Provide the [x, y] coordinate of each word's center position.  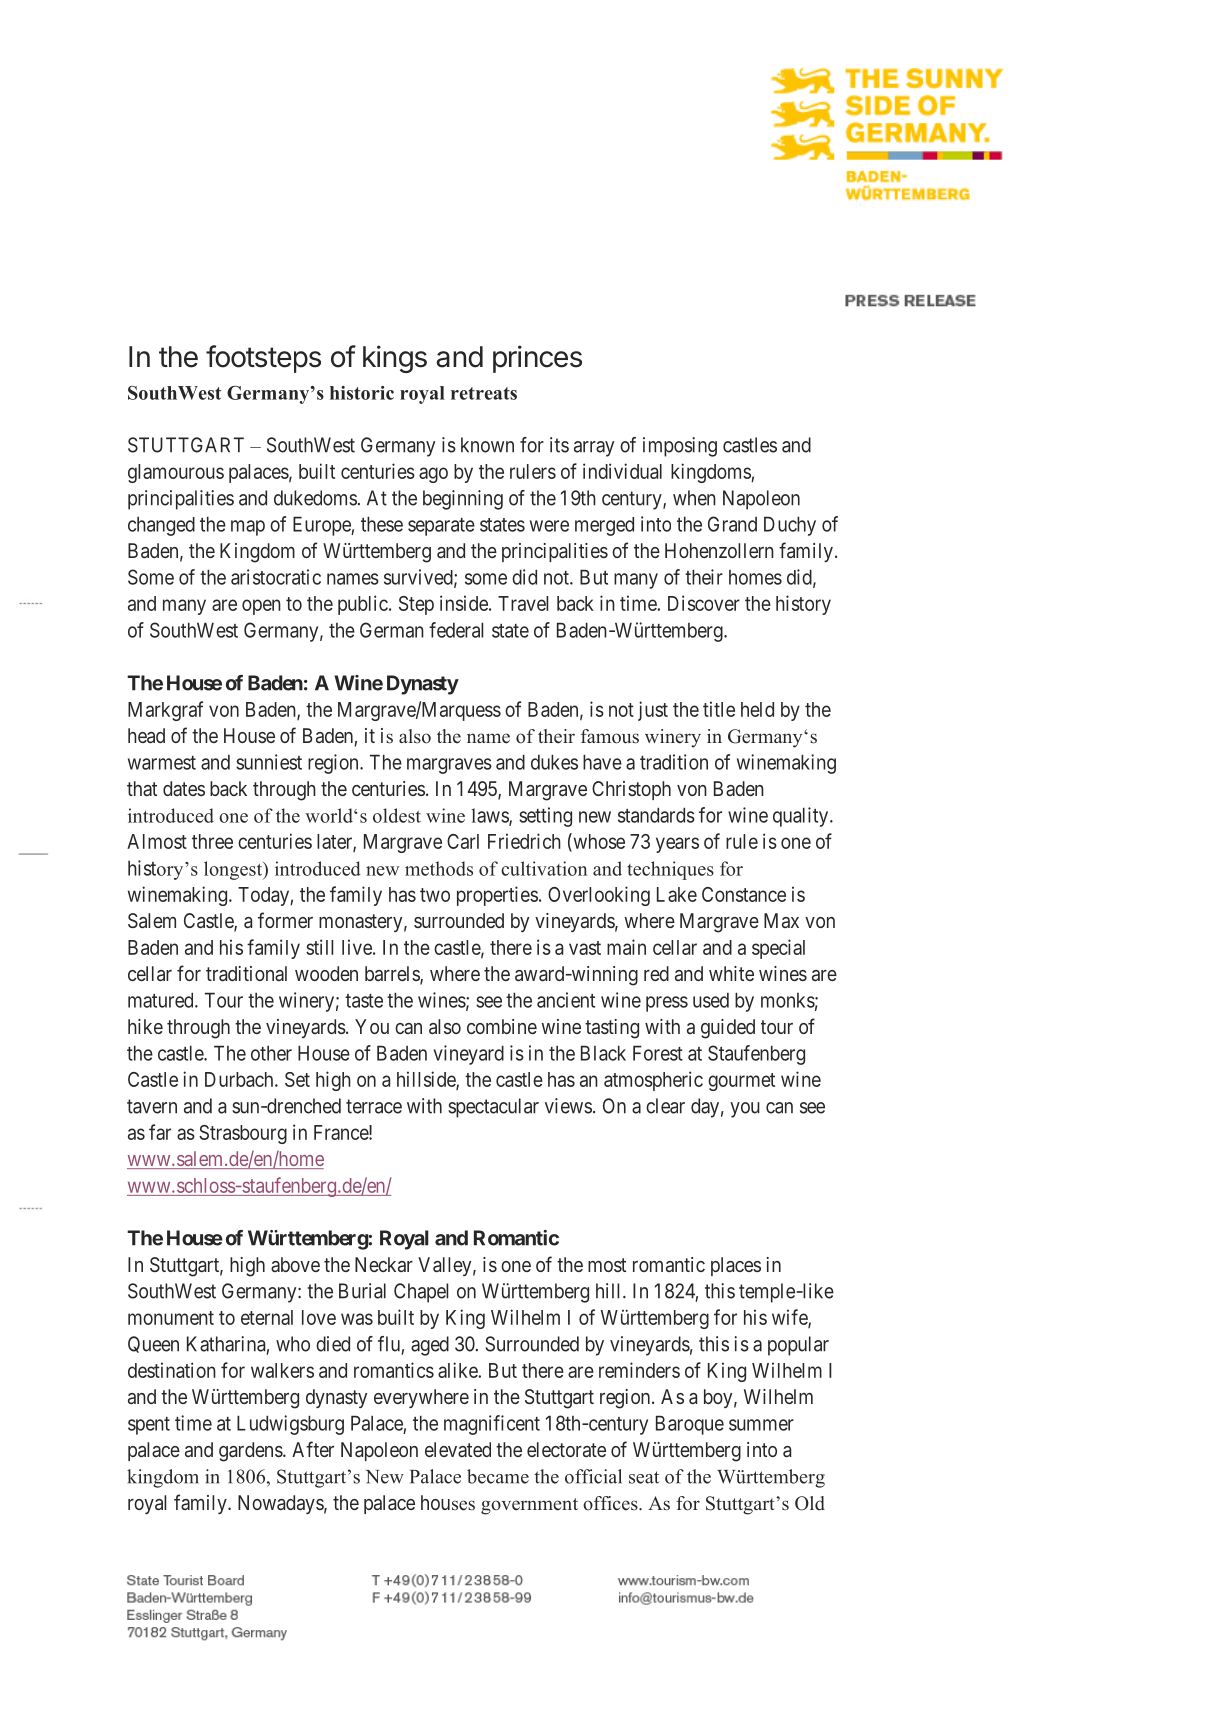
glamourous [176, 473]
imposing [680, 447]
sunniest [269, 762]
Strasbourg [243, 1134]
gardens [251, 1452]
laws [490, 816]
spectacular [493, 1108]
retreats [484, 393]
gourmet [741, 1082]
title [719, 709]
